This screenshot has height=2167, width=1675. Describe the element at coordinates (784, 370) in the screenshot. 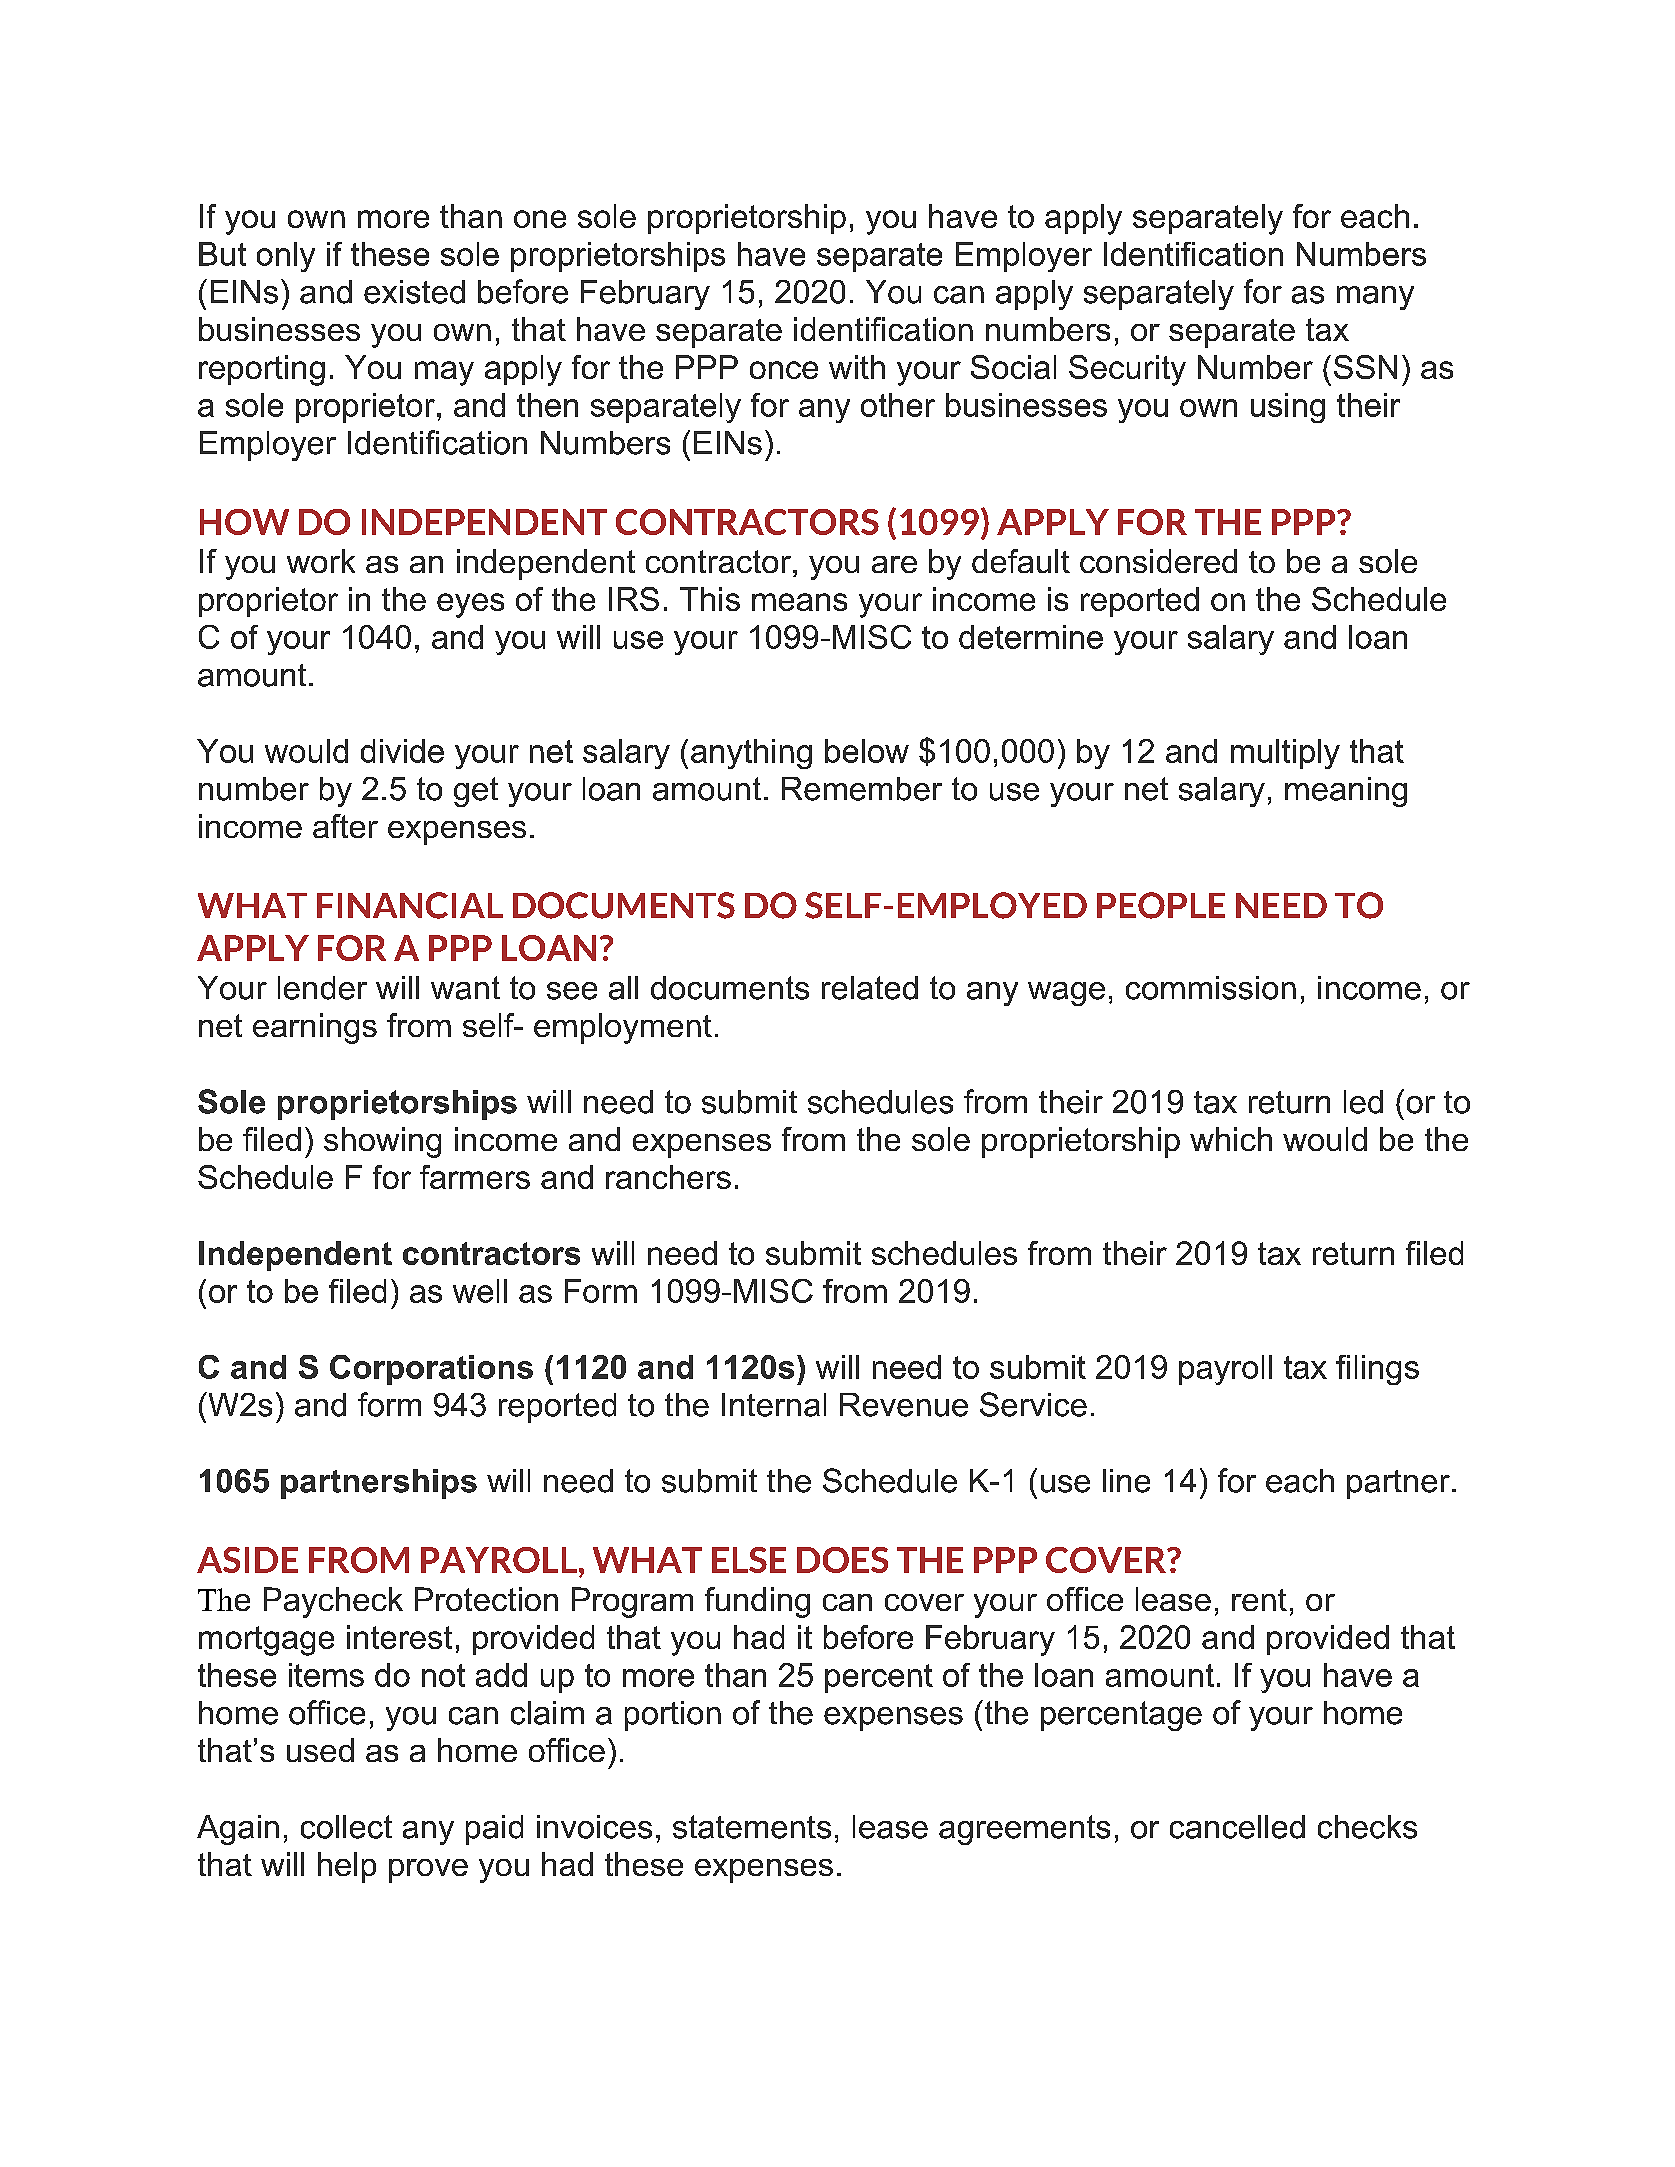

I see `once` at that location.
